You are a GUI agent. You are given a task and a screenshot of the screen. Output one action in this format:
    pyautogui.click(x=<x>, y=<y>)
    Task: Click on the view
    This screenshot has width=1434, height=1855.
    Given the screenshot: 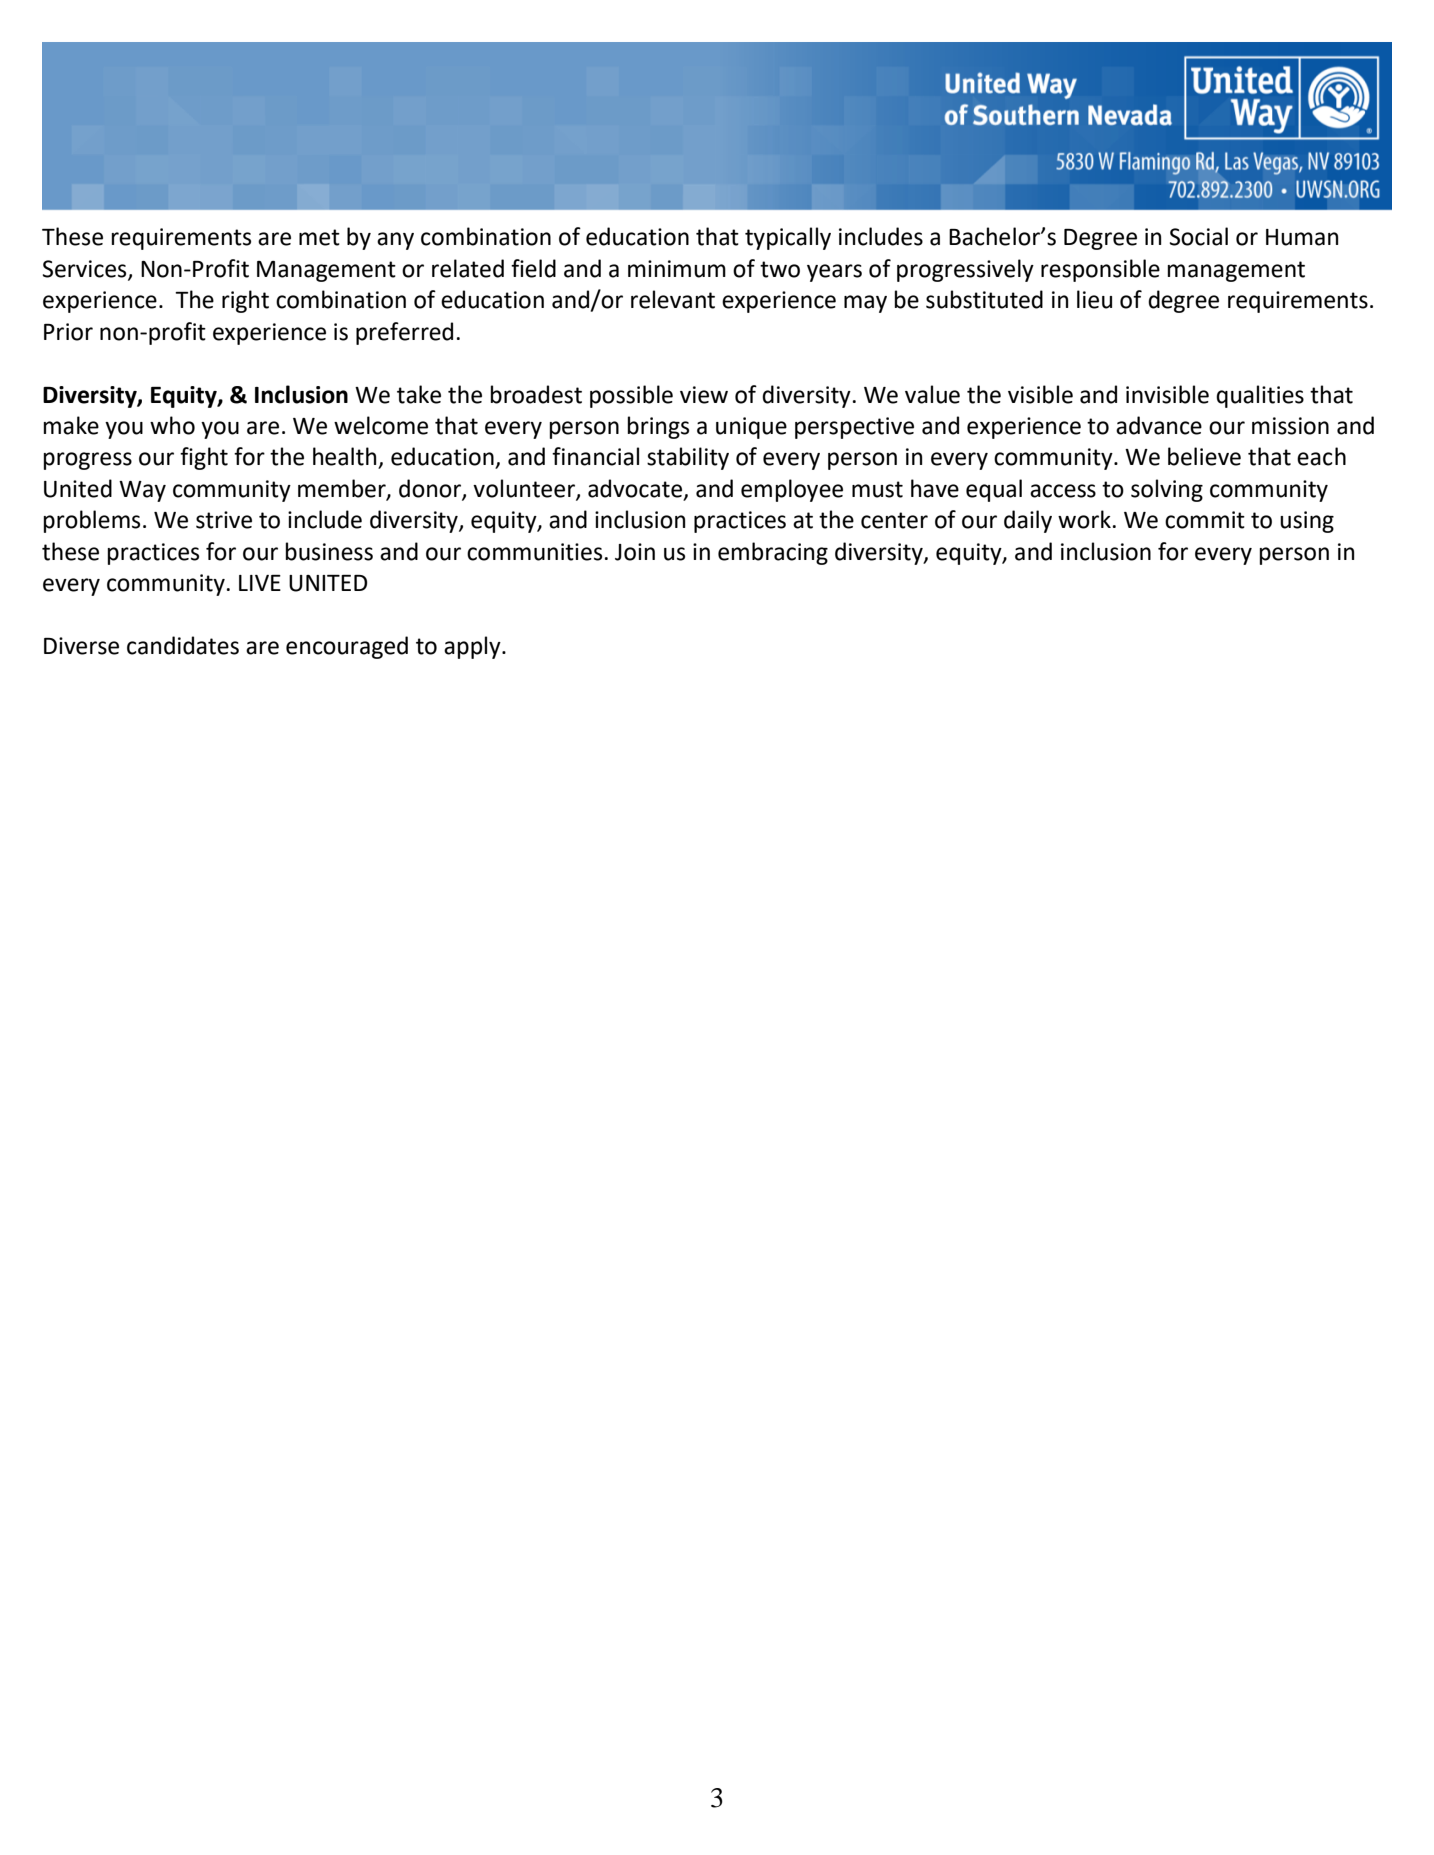 What is the action you would take?
    pyautogui.click(x=704, y=395)
